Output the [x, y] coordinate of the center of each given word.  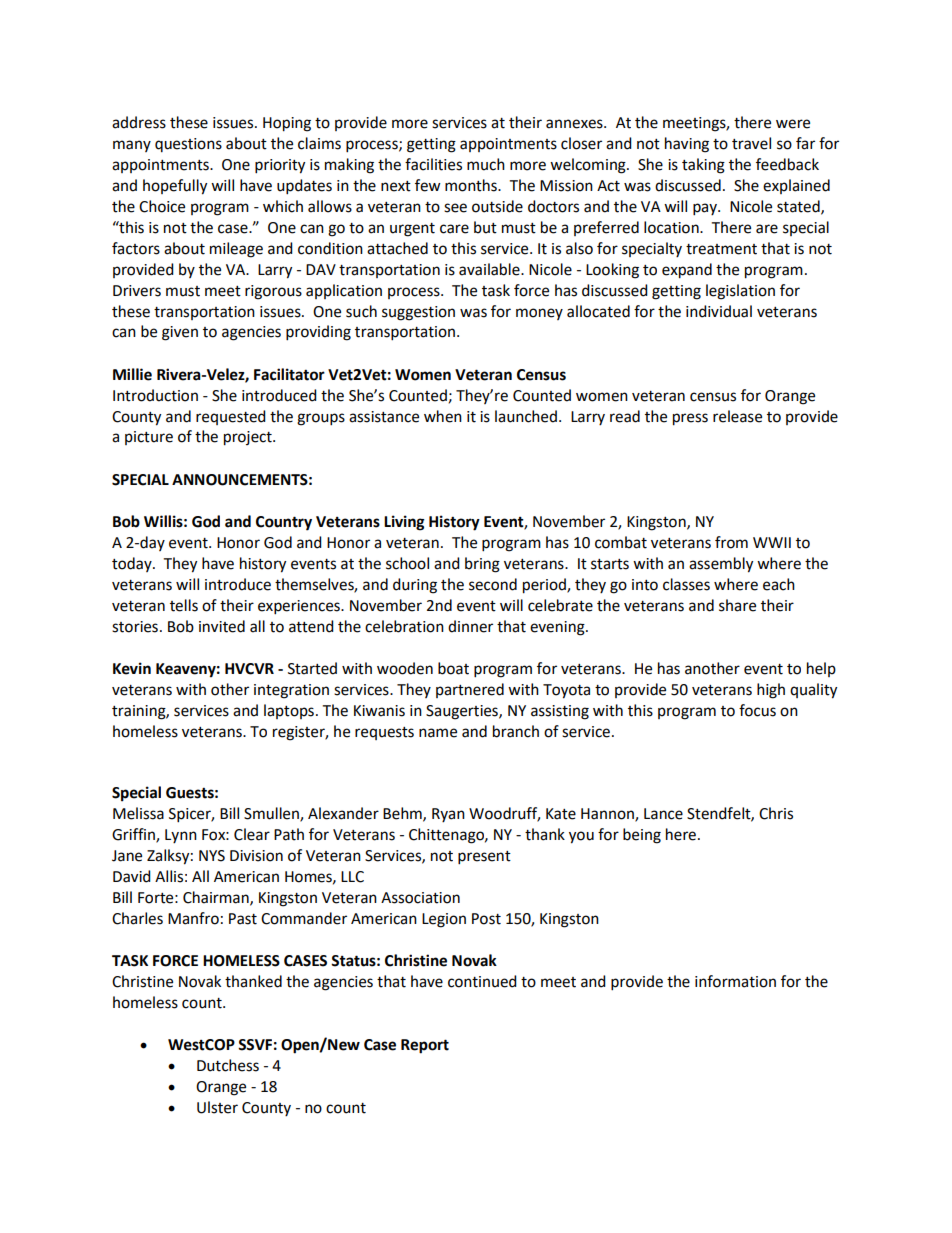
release [737, 416]
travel [751, 143]
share [737, 605]
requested [231, 417]
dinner [470, 626]
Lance [663, 814]
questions [188, 145]
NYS [212, 856]
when [443, 416]
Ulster [217, 1107]
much [486, 164]
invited [222, 626]
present [484, 858]
